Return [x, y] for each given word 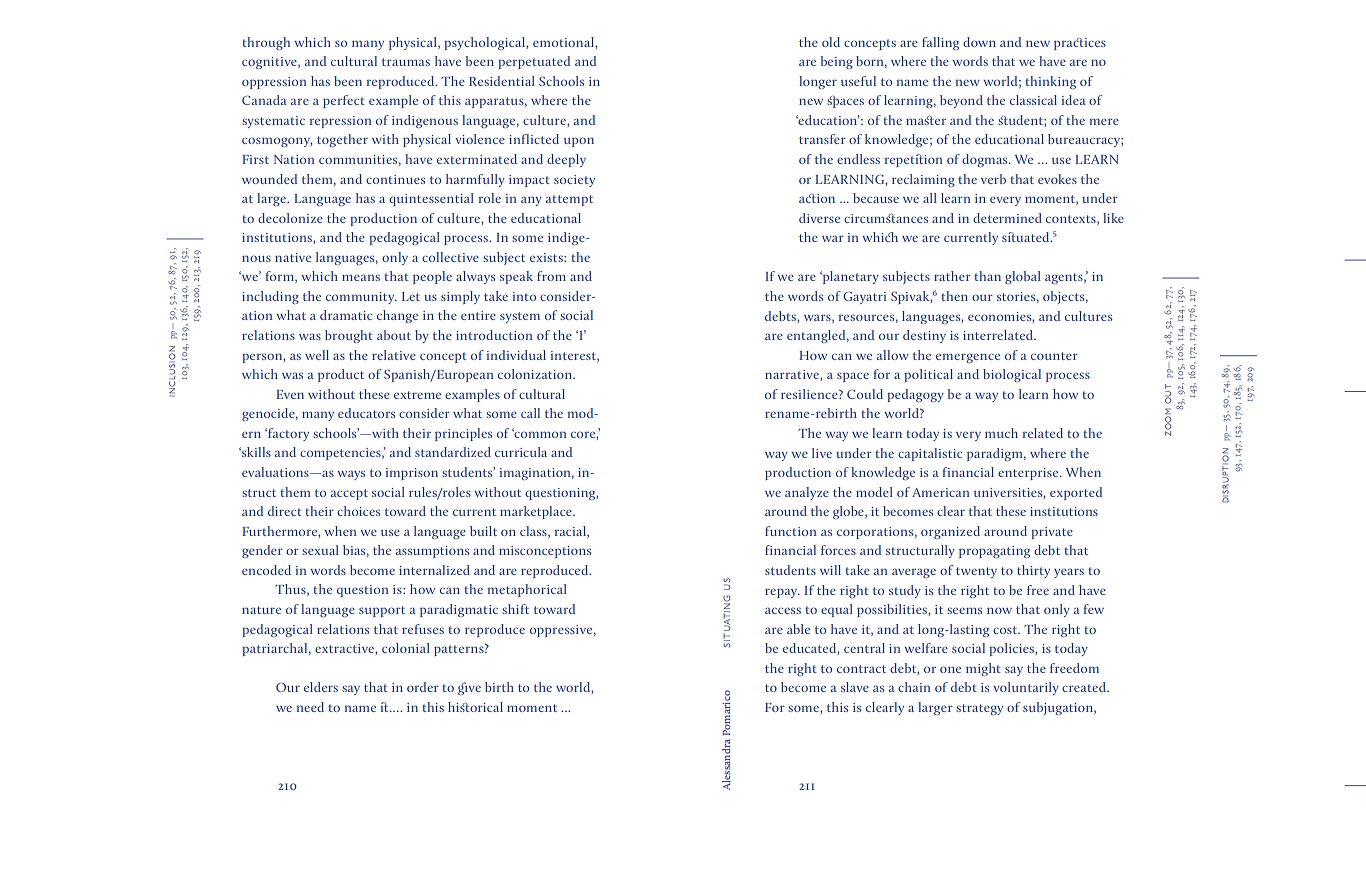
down [979, 42]
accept [349, 494]
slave [855, 687]
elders [321, 687]
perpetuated [534, 62]
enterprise [1029, 474]
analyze [807, 493]
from [551, 276]
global [1023, 277]
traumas [406, 62]
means [361, 277]
